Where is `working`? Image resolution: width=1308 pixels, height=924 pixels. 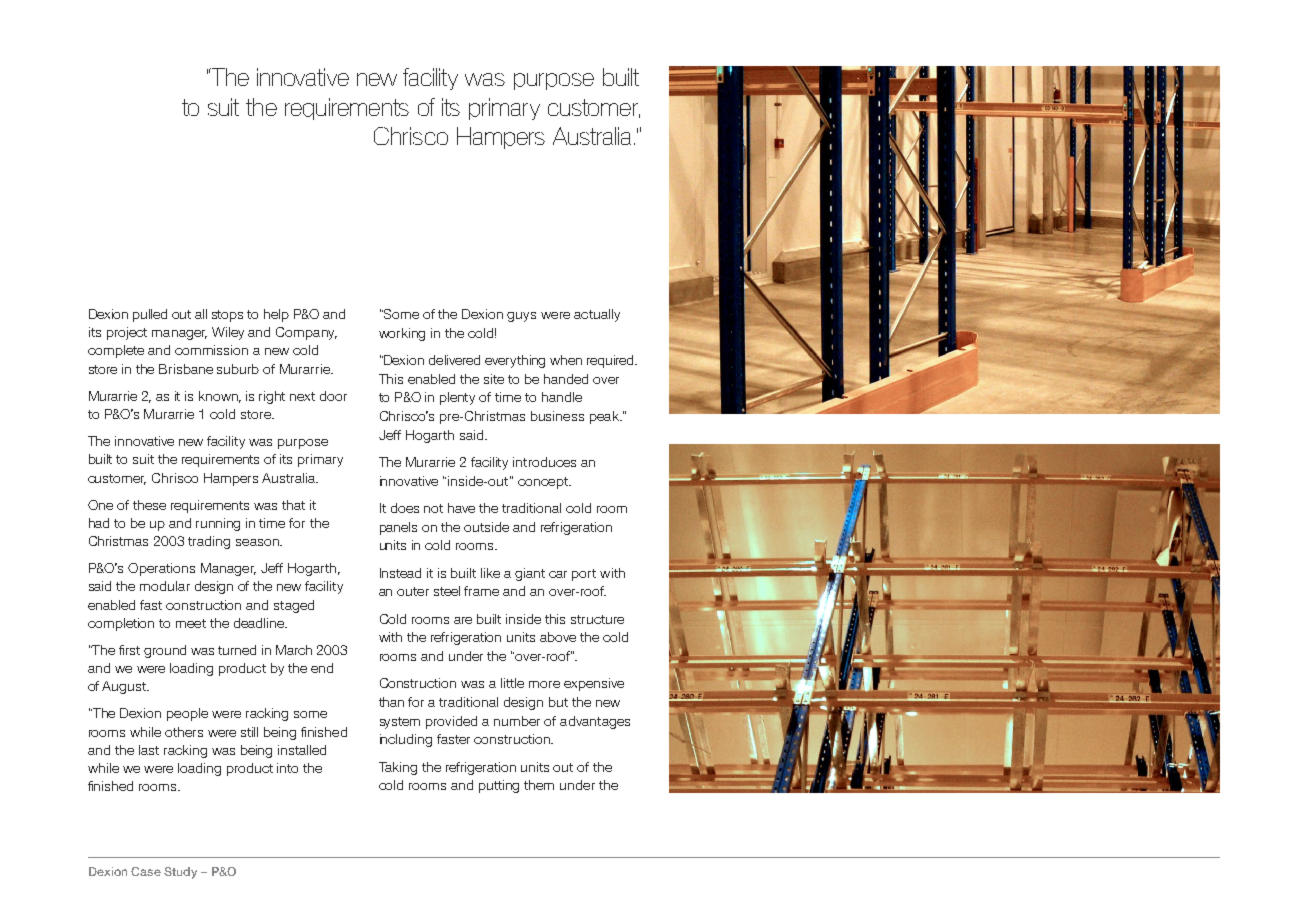 working is located at coordinates (402, 334).
